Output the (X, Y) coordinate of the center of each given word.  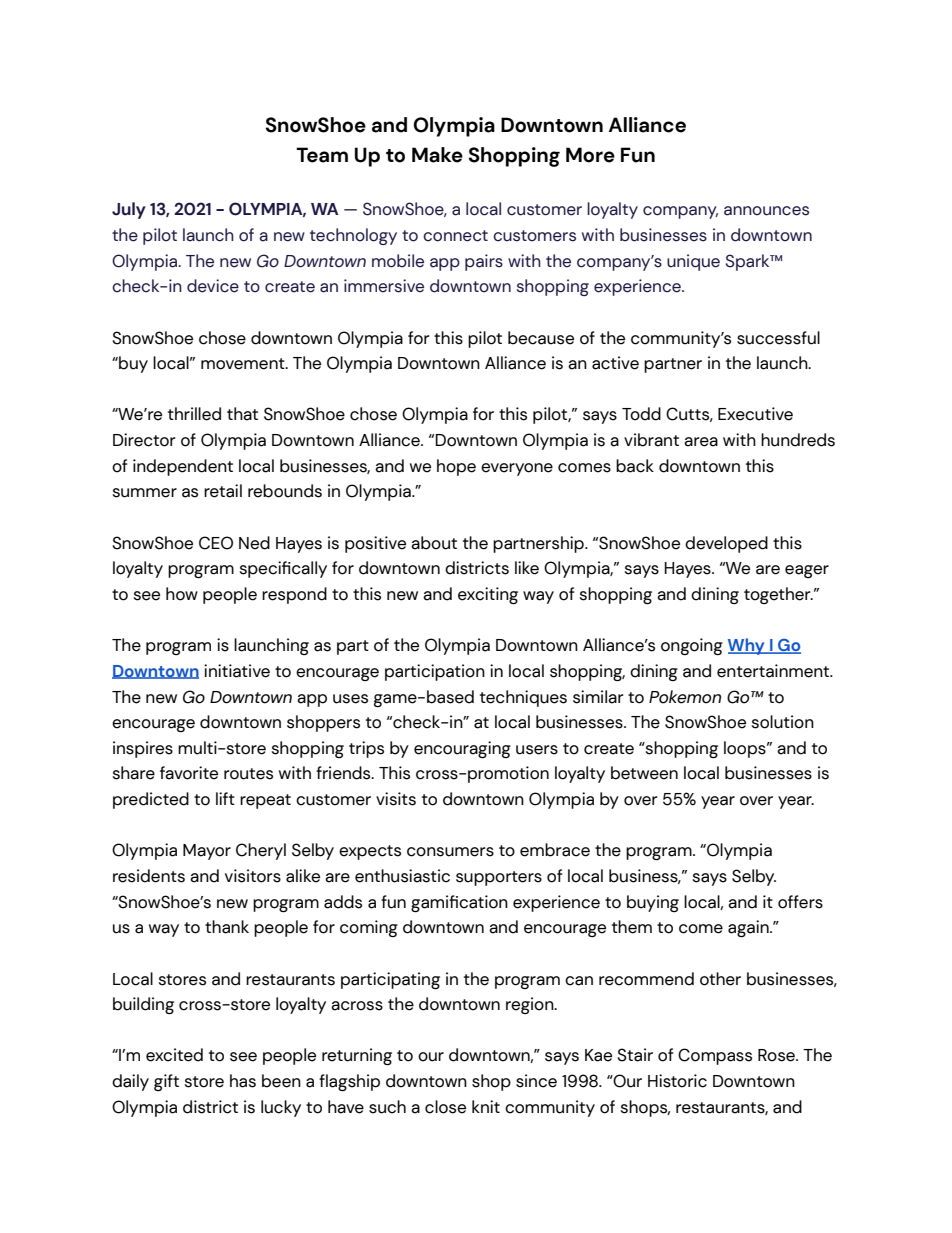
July (129, 210)
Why (747, 646)
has (243, 1081)
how (182, 594)
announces (766, 211)
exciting (488, 596)
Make (437, 155)
